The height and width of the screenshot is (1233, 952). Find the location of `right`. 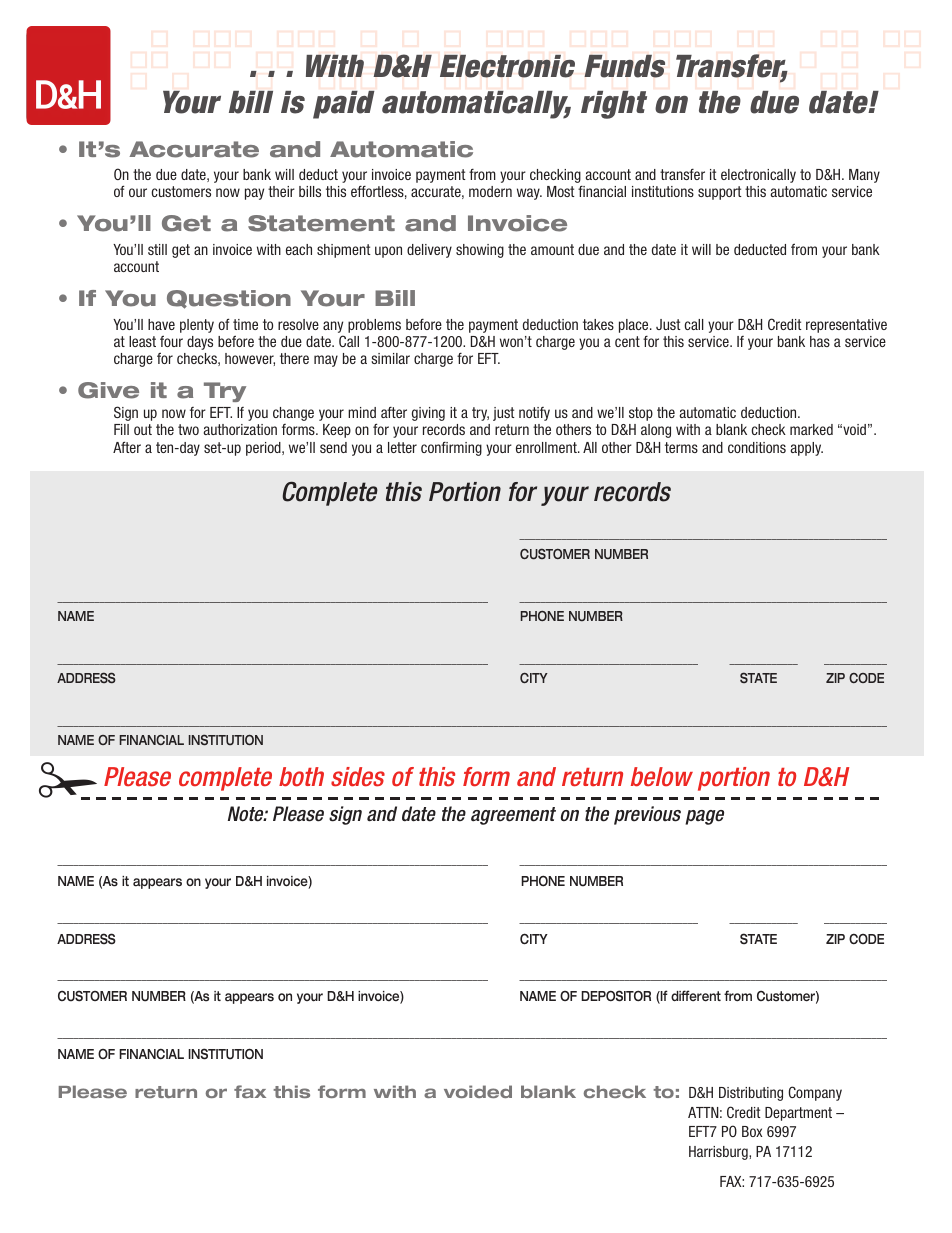

right is located at coordinates (614, 105).
